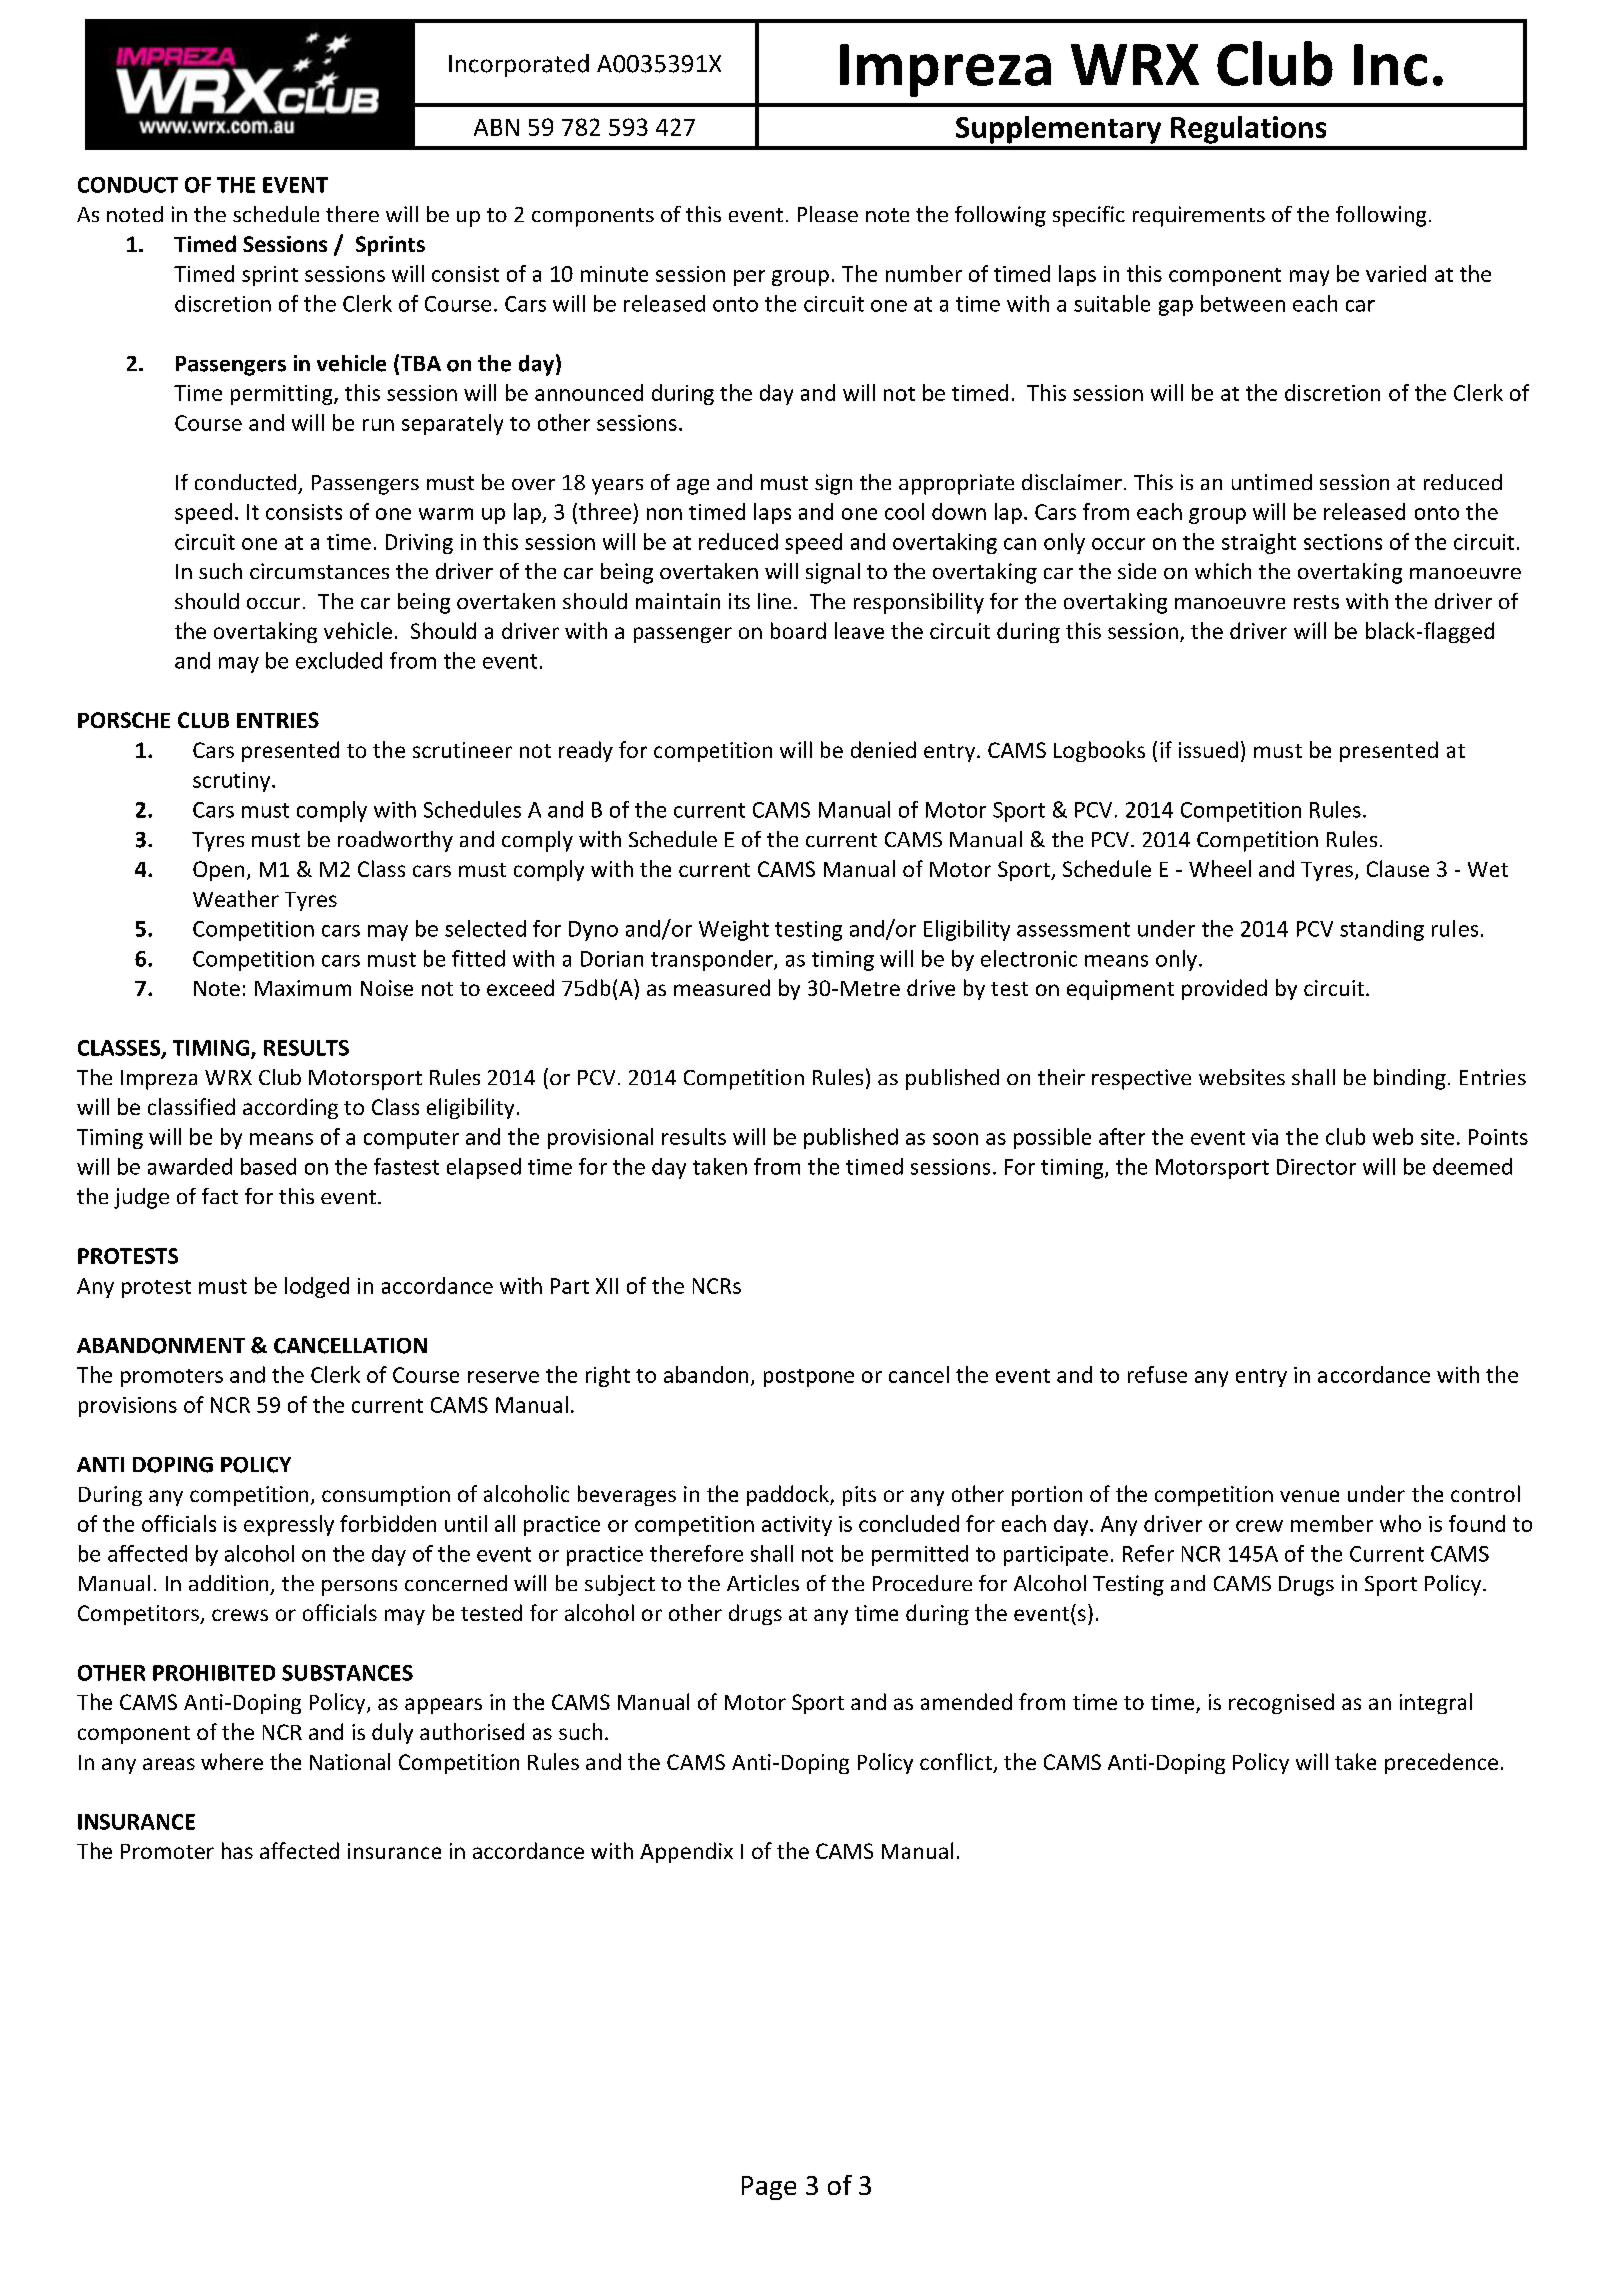 This document has width=1612, height=2280. I want to click on Please, so click(828, 214).
